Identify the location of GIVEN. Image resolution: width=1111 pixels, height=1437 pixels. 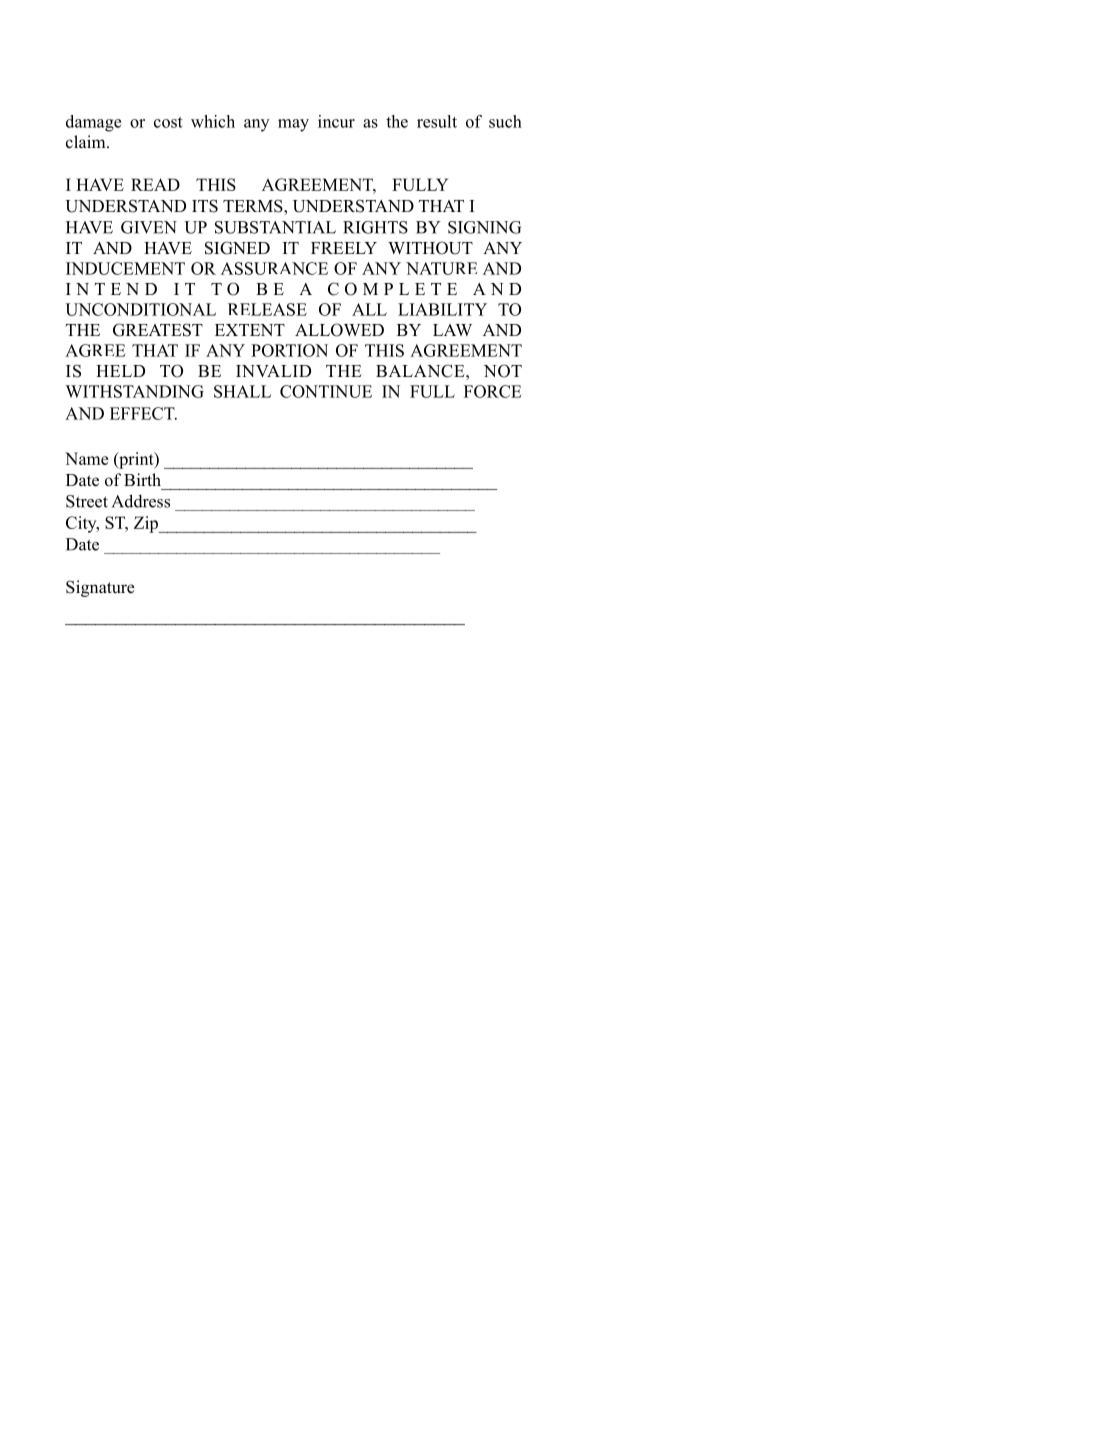
(149, 227).
